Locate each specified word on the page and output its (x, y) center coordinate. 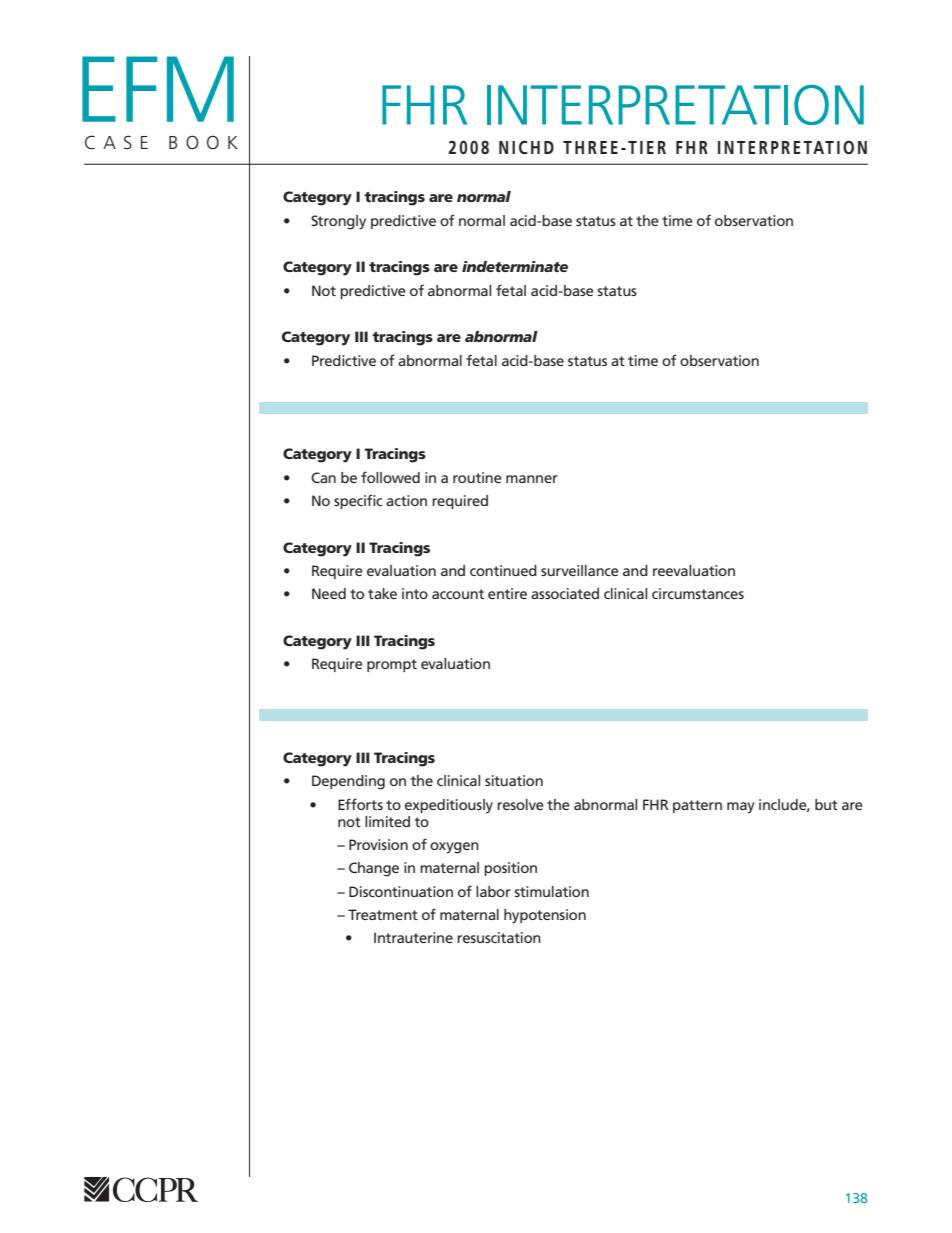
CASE (116, 142)
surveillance (580, 570)
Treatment (383, 914)
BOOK (203, 142)
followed (390, 477)
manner (532, 479)
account (458, 594)
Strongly (338, 222)
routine (477, 477)
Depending (348, 782)
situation (514, 780)
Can (323, 477)
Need (329, 593)
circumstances (698, 593)
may (741, 808)
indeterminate (515, 266)
